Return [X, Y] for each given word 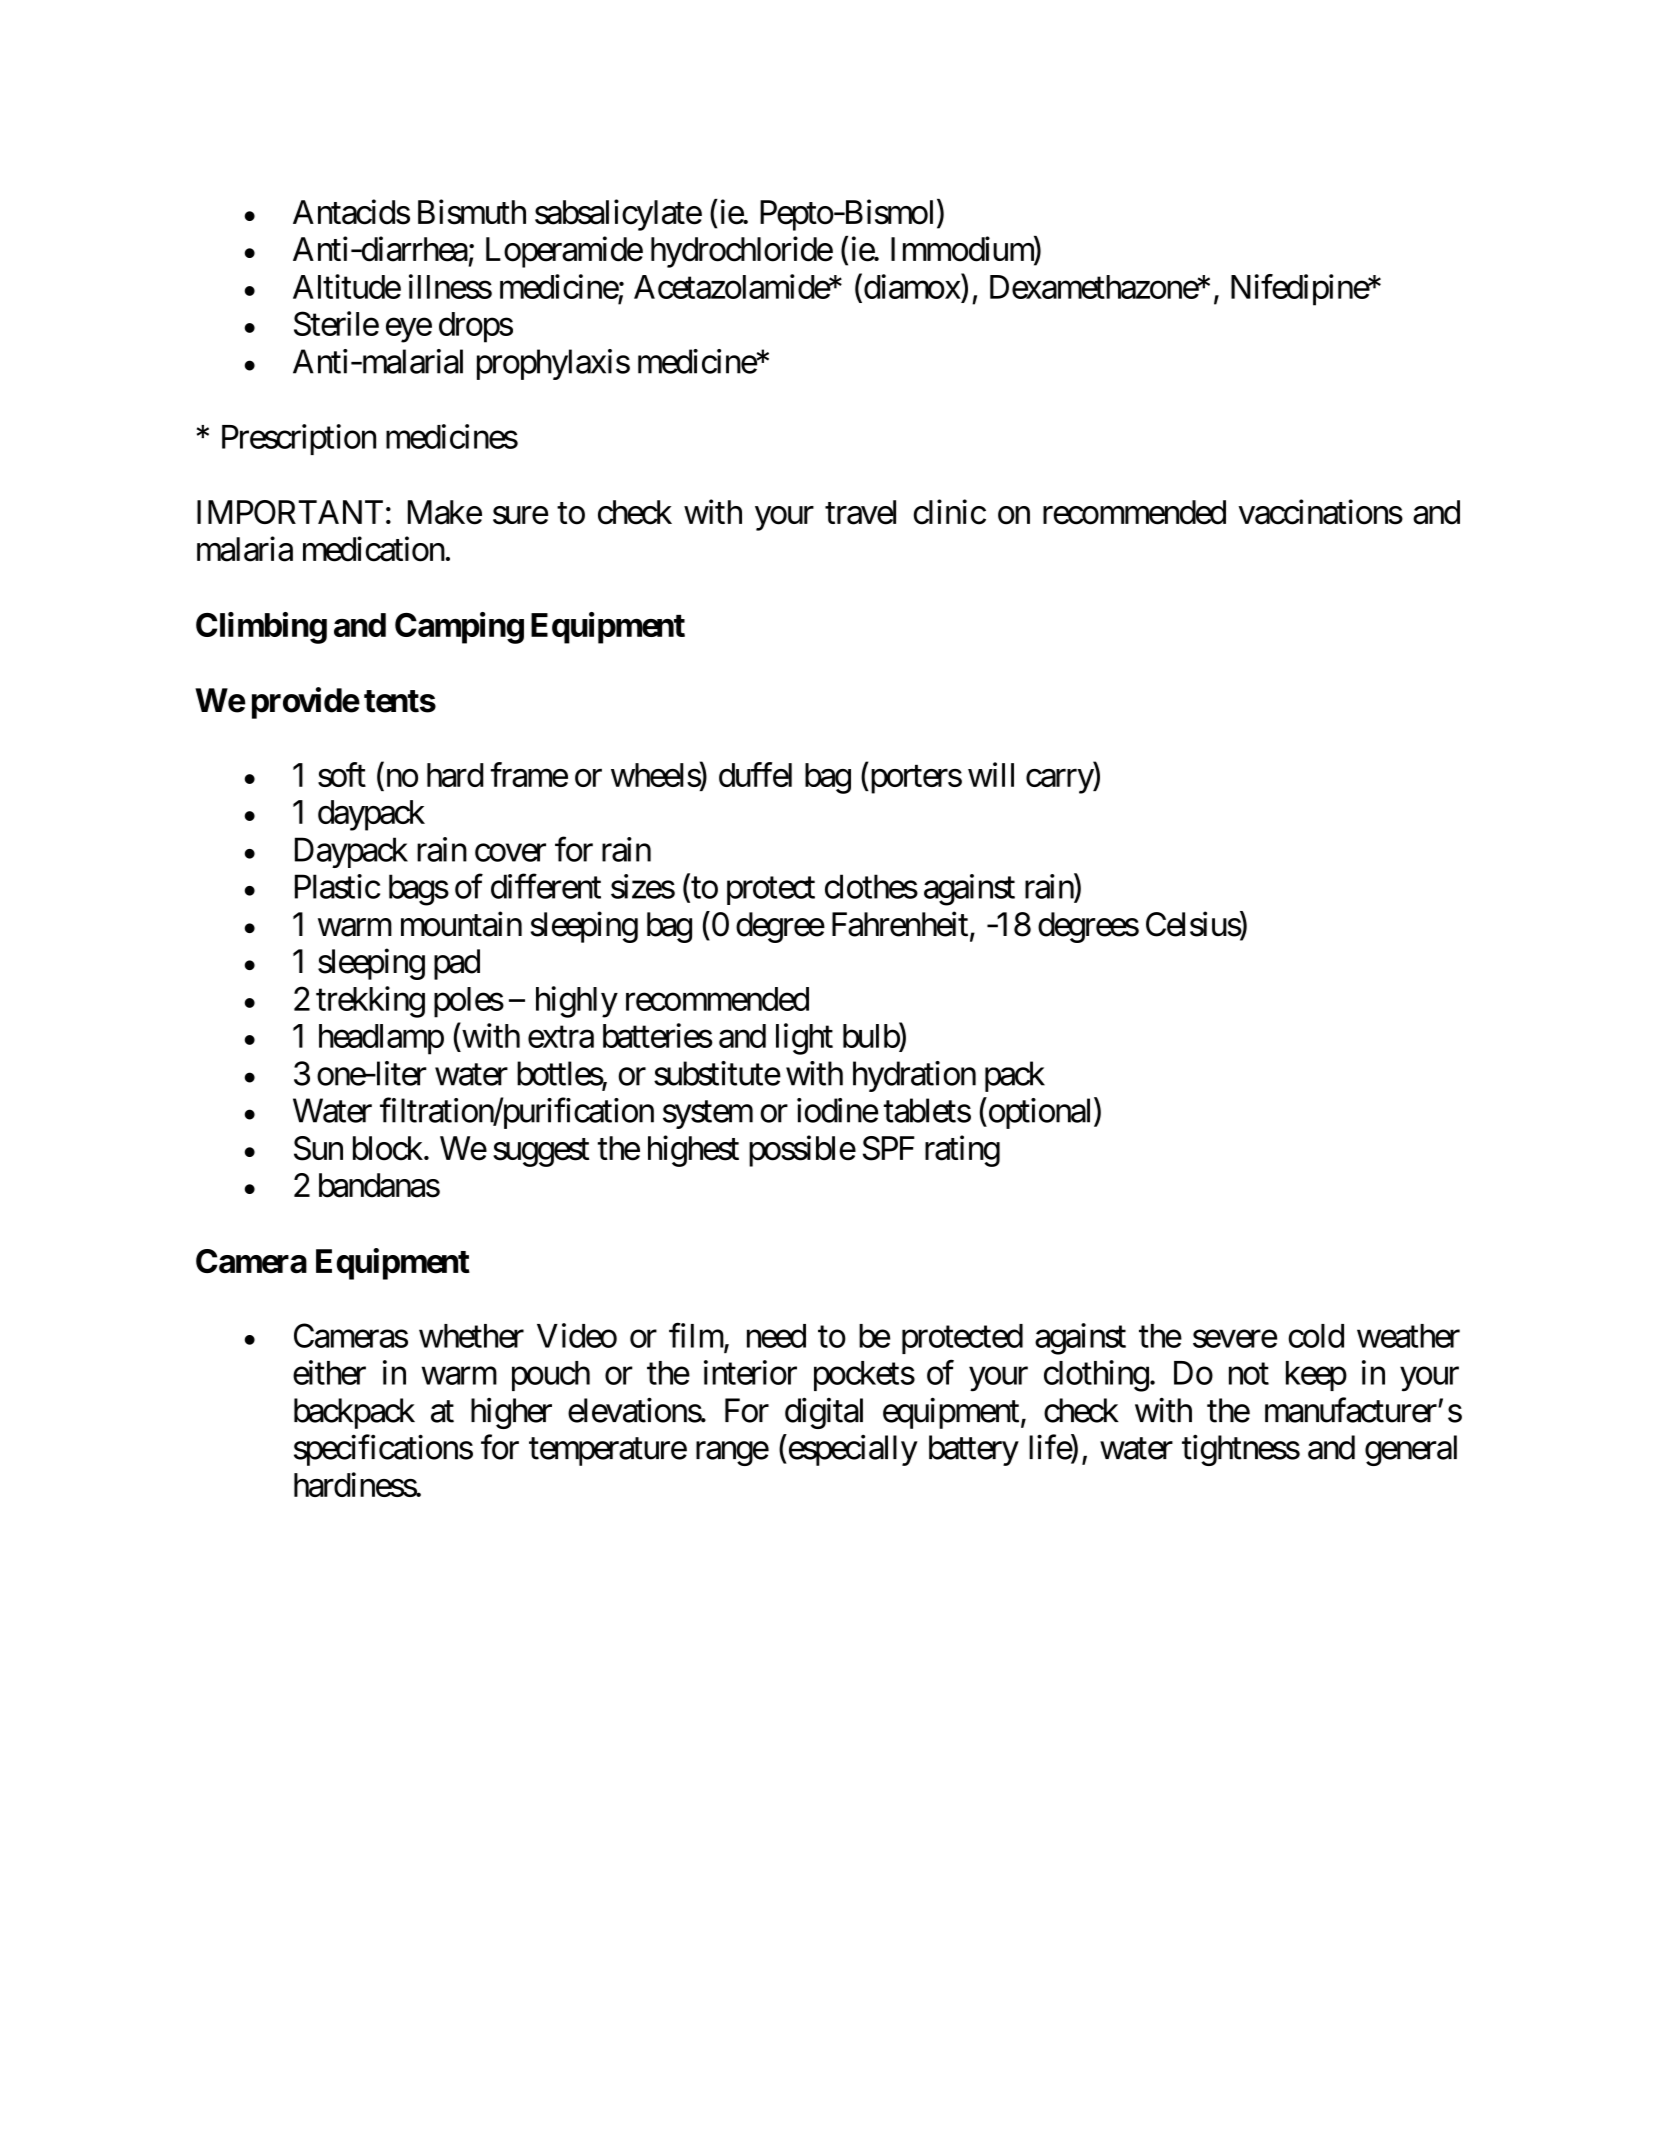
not [1249, 1374]
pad [457, 964]
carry [1060, 781]
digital [824, 1413]
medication [374, 549]
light [804, 1039]
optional [1040, 1113]
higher [511, 1413]
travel [860, 512]
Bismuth [472, 212]
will [991, 774]
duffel [755, 774]
